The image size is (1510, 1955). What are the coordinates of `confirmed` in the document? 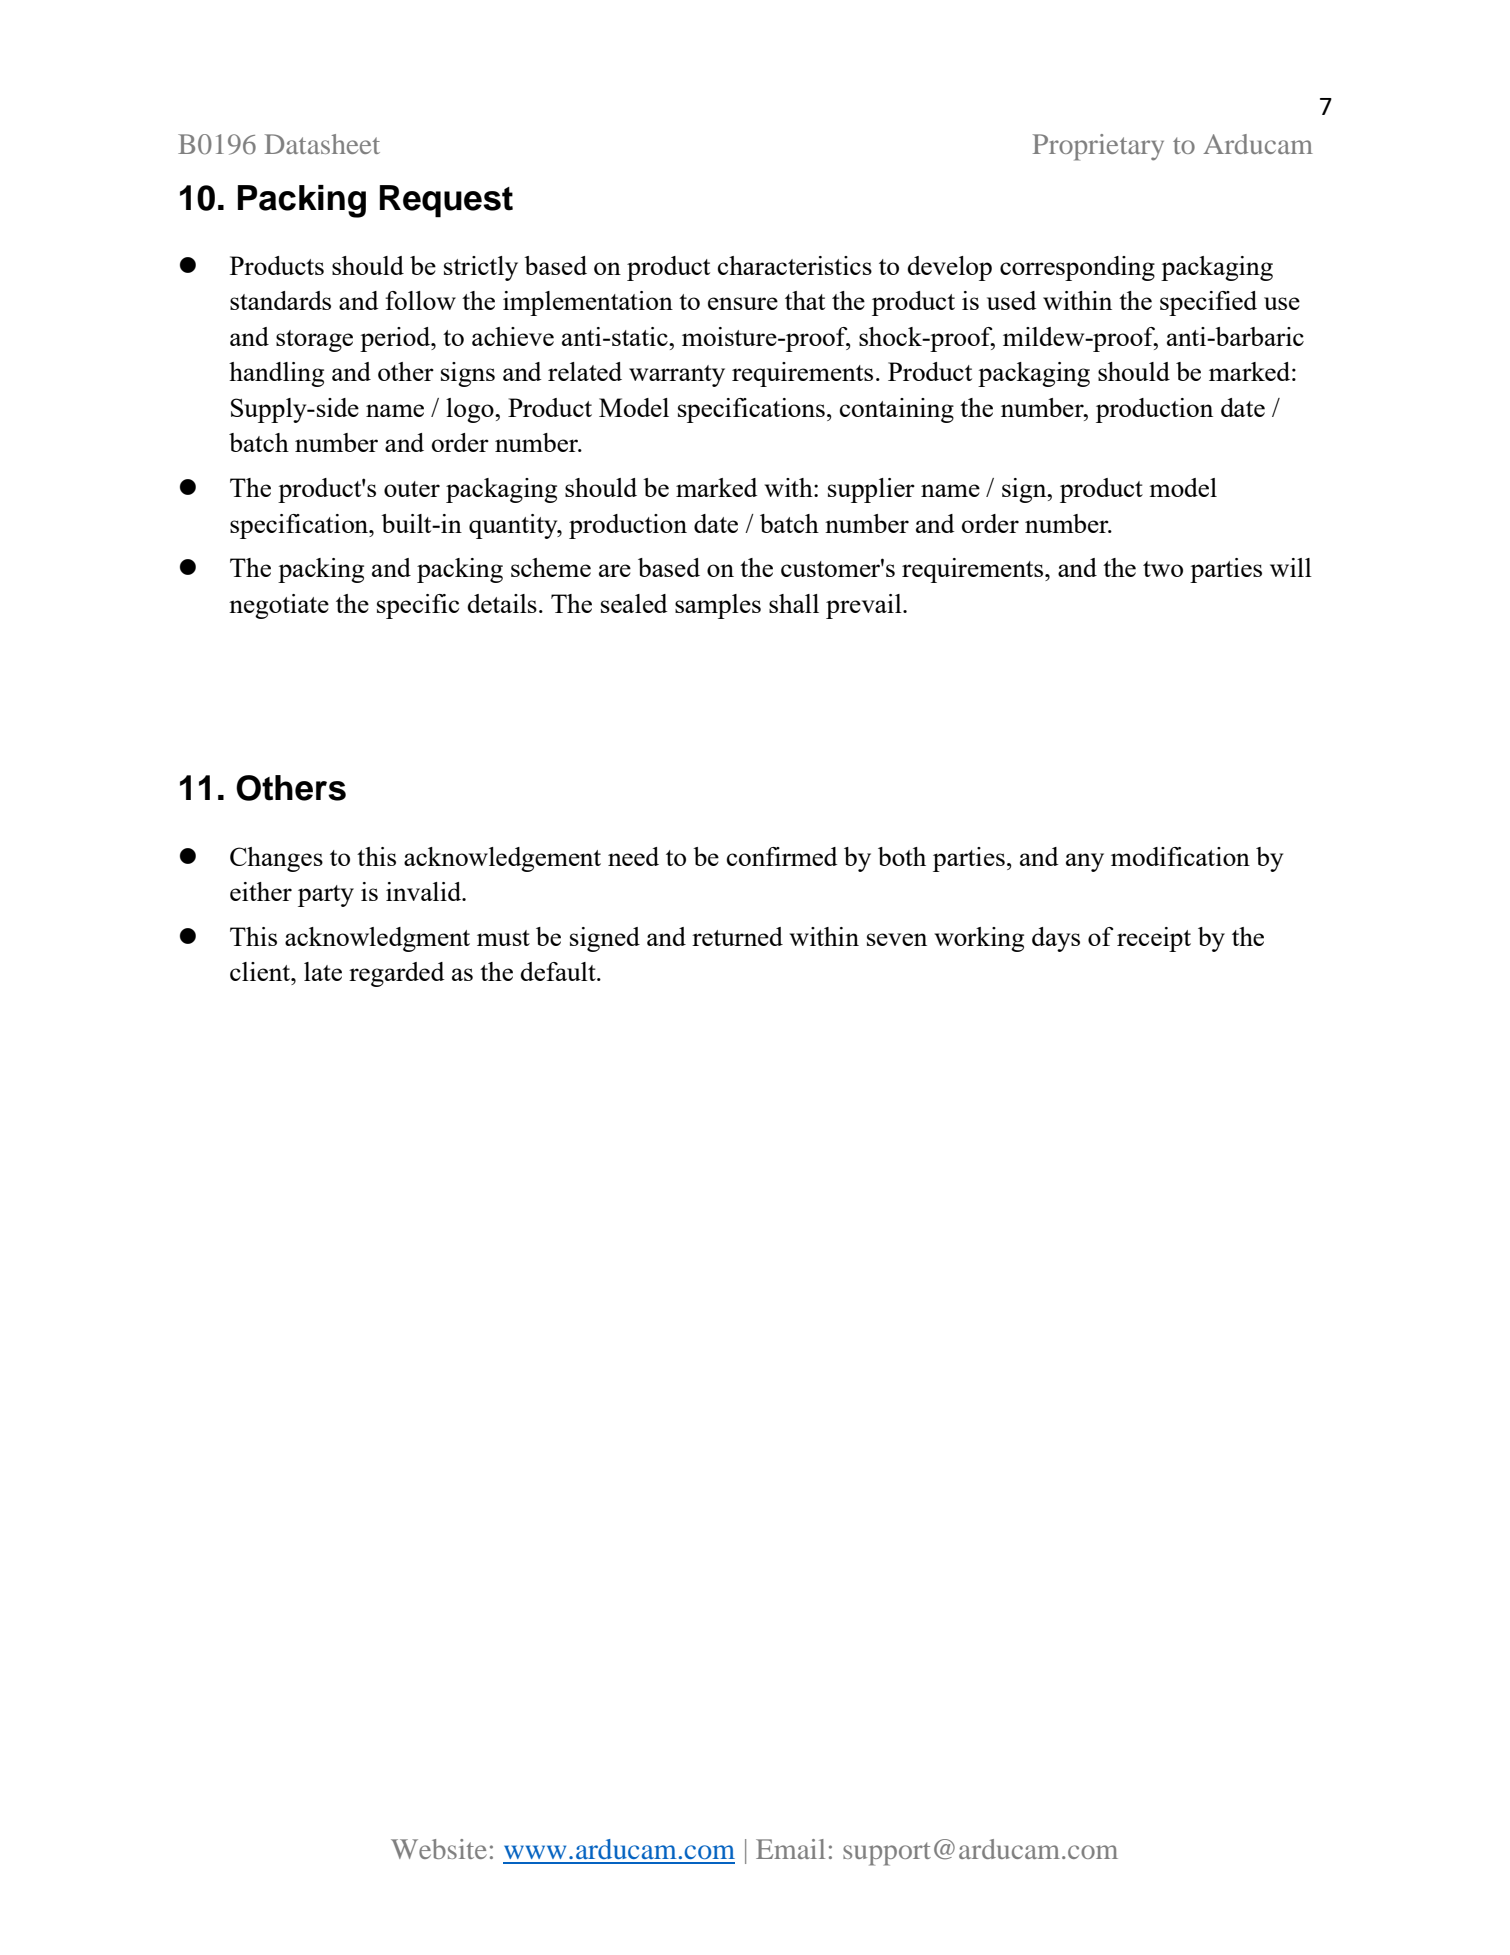 It's located at (782, 856).
